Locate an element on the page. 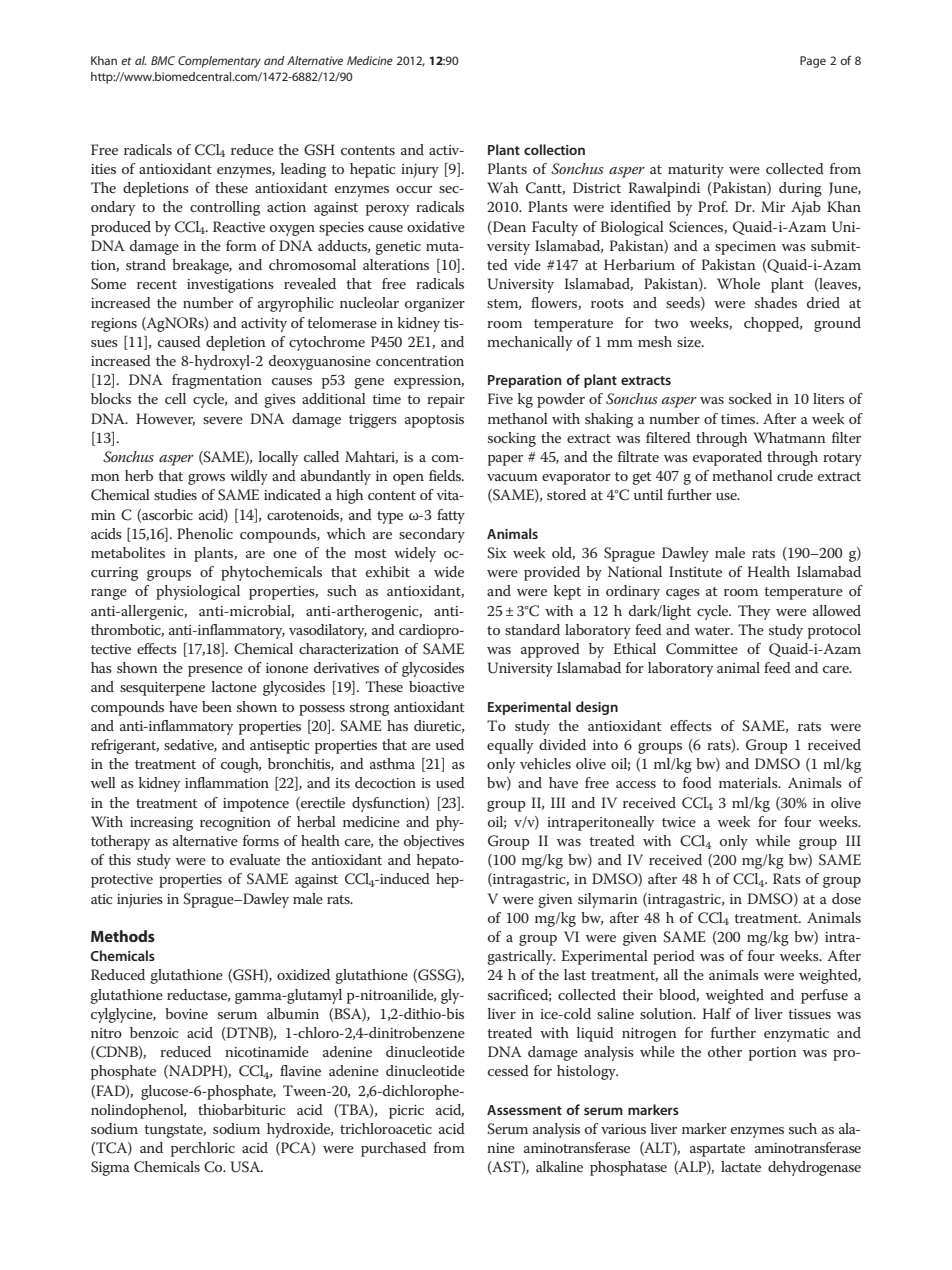 This image has width=952, height=1270. They is located at coordinates (754, 612).
